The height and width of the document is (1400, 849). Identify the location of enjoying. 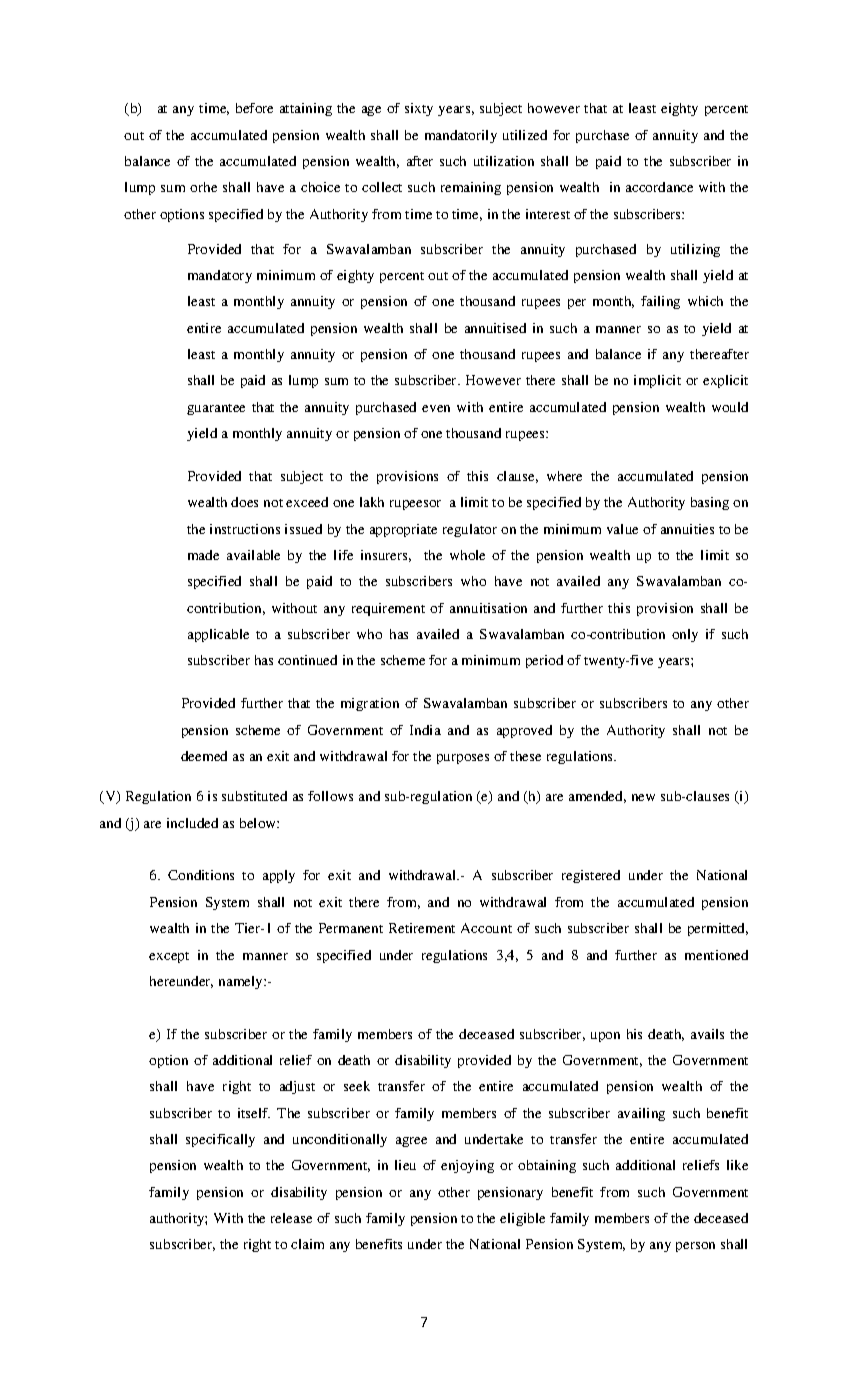
(467, 1166).
